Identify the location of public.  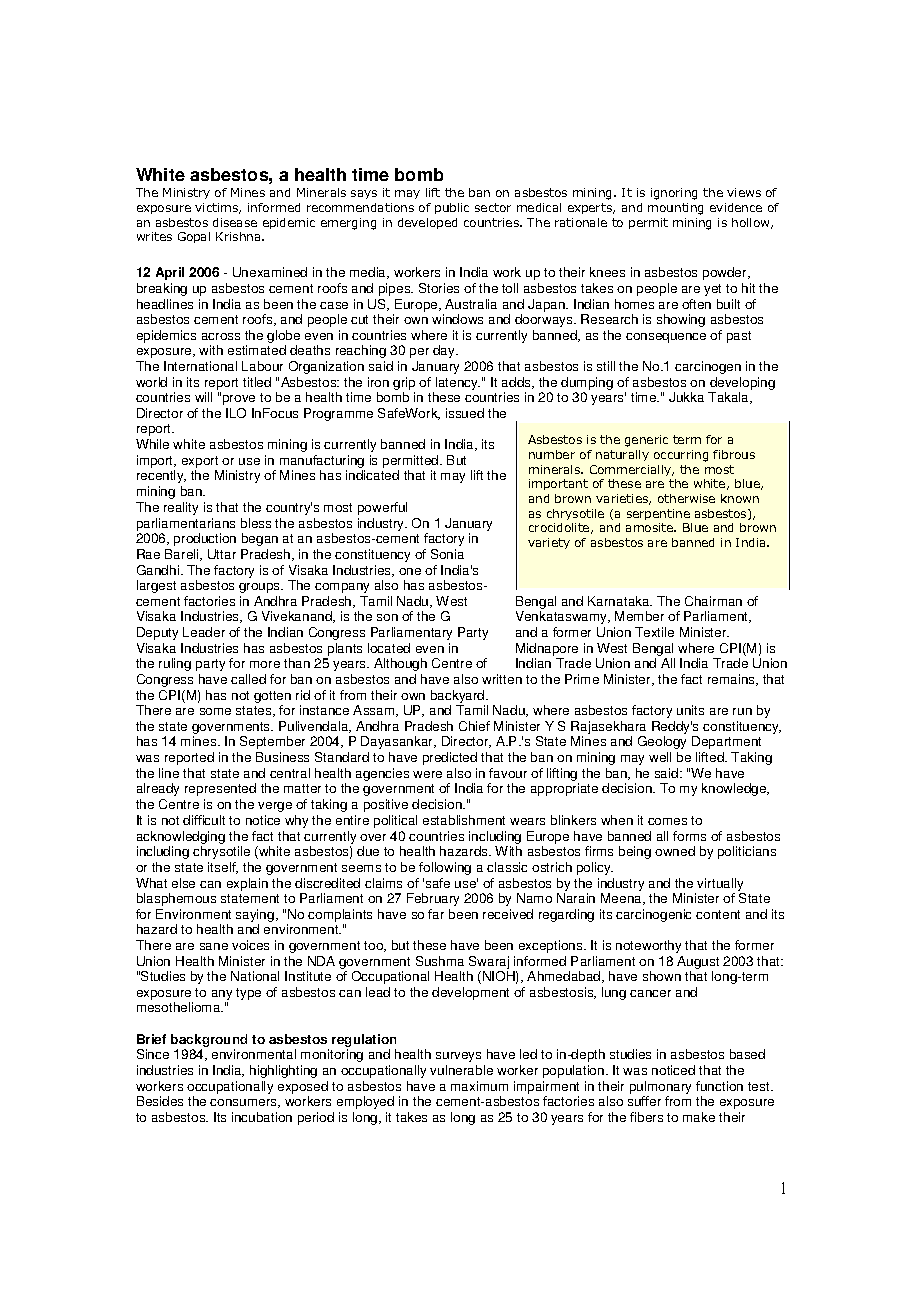
(452, 208).
